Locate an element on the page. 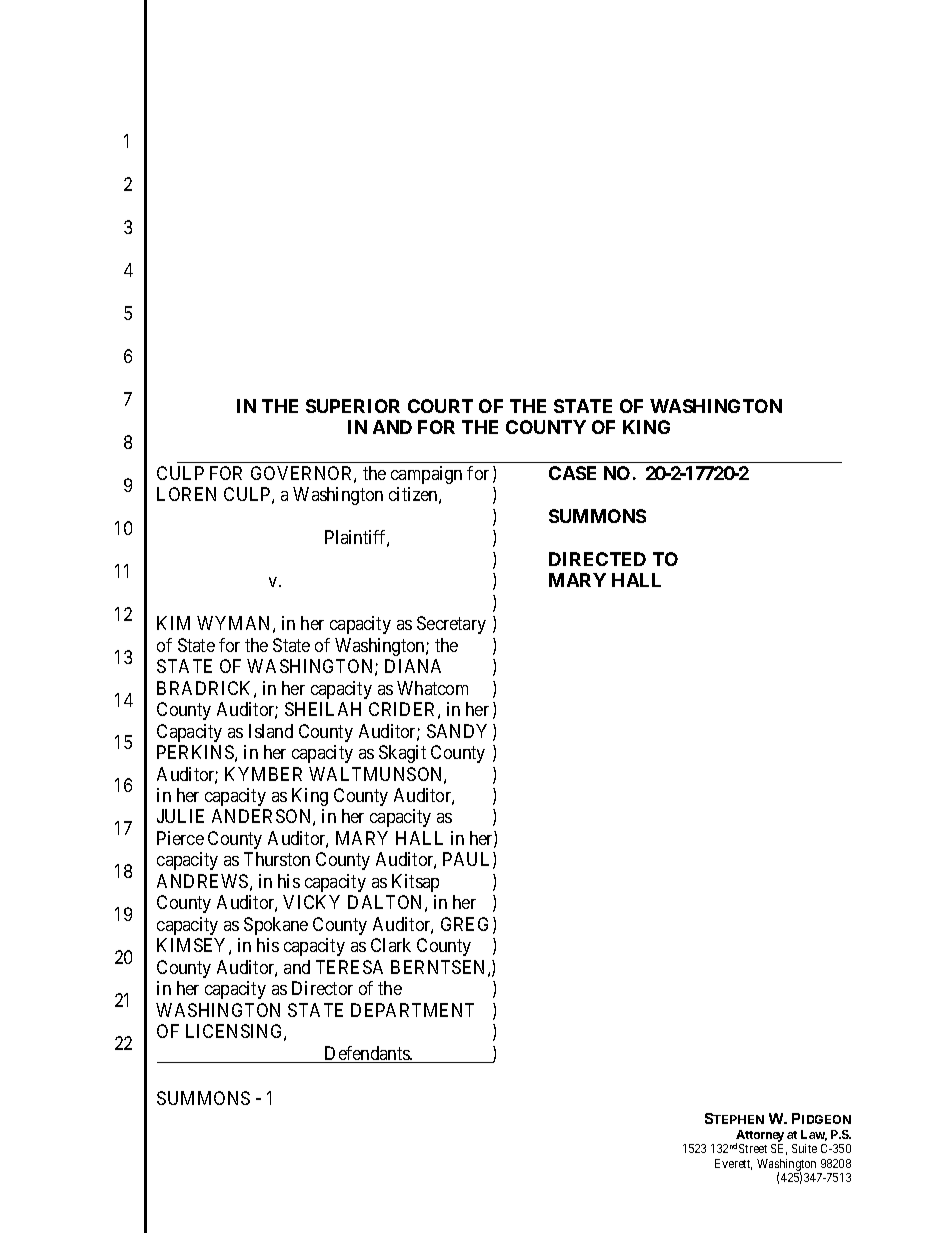 The height and width of the image is (1233, 952). CASE is located at coordinates (572, 473).
